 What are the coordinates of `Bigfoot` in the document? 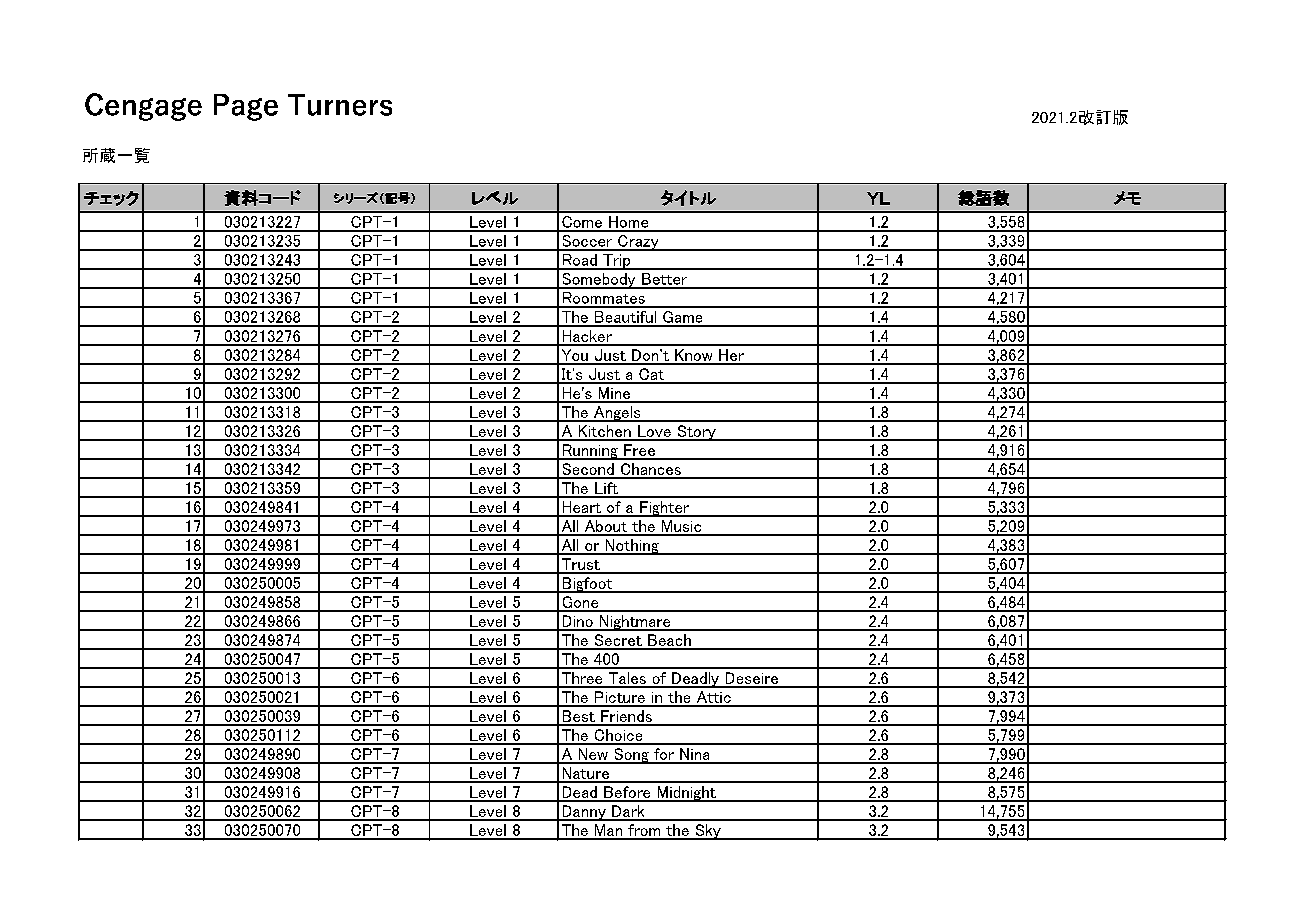 It's located at (587, 585).
